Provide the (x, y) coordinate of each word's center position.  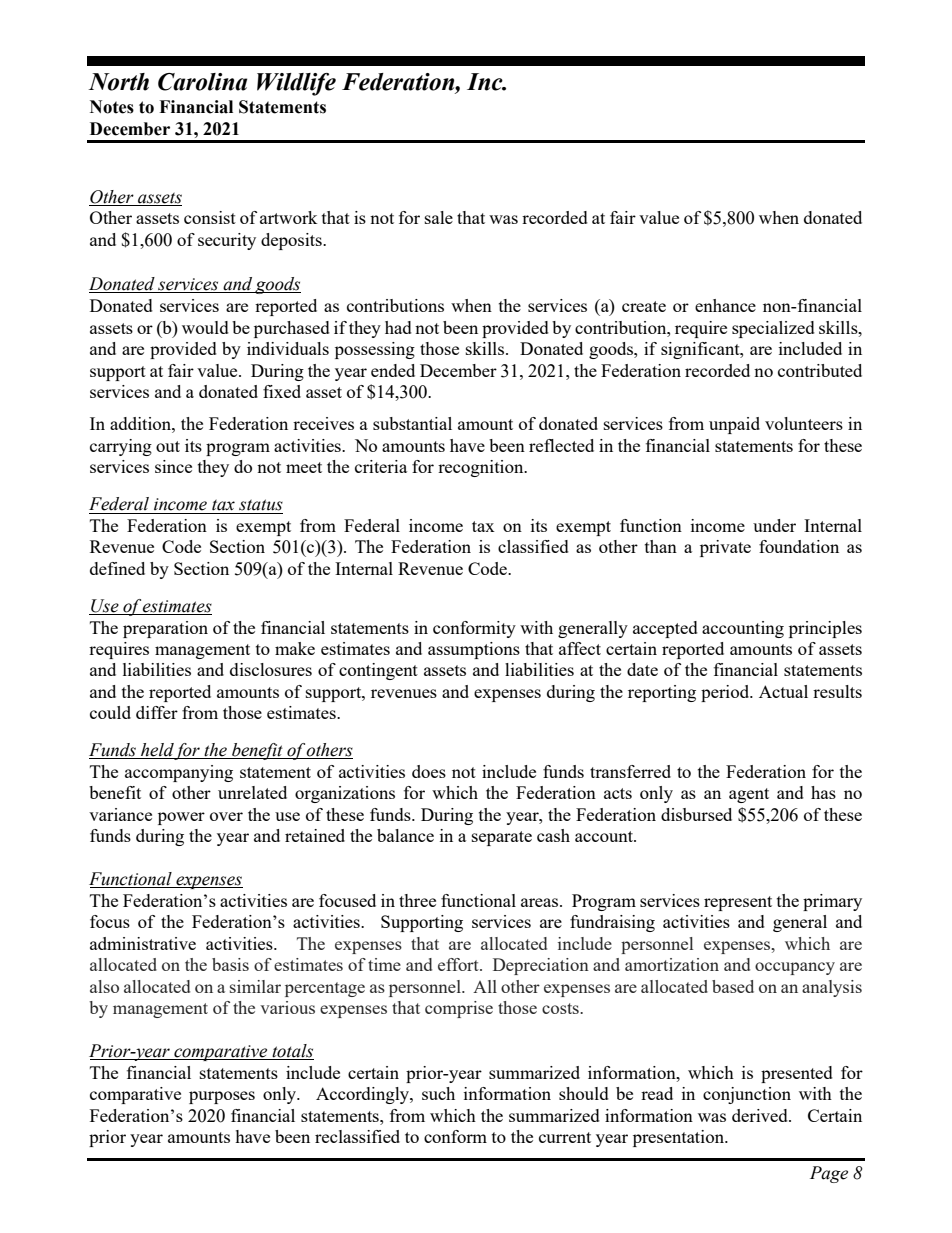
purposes (222, 1097)
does (429, 771)
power (181, 818)
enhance (725, 305)
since (173, 466)
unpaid (734, 425)
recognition (482, 468)
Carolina (202, 82)
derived (761, 1115)
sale (439, 217)
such (438, 1093)
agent (749, 795)
